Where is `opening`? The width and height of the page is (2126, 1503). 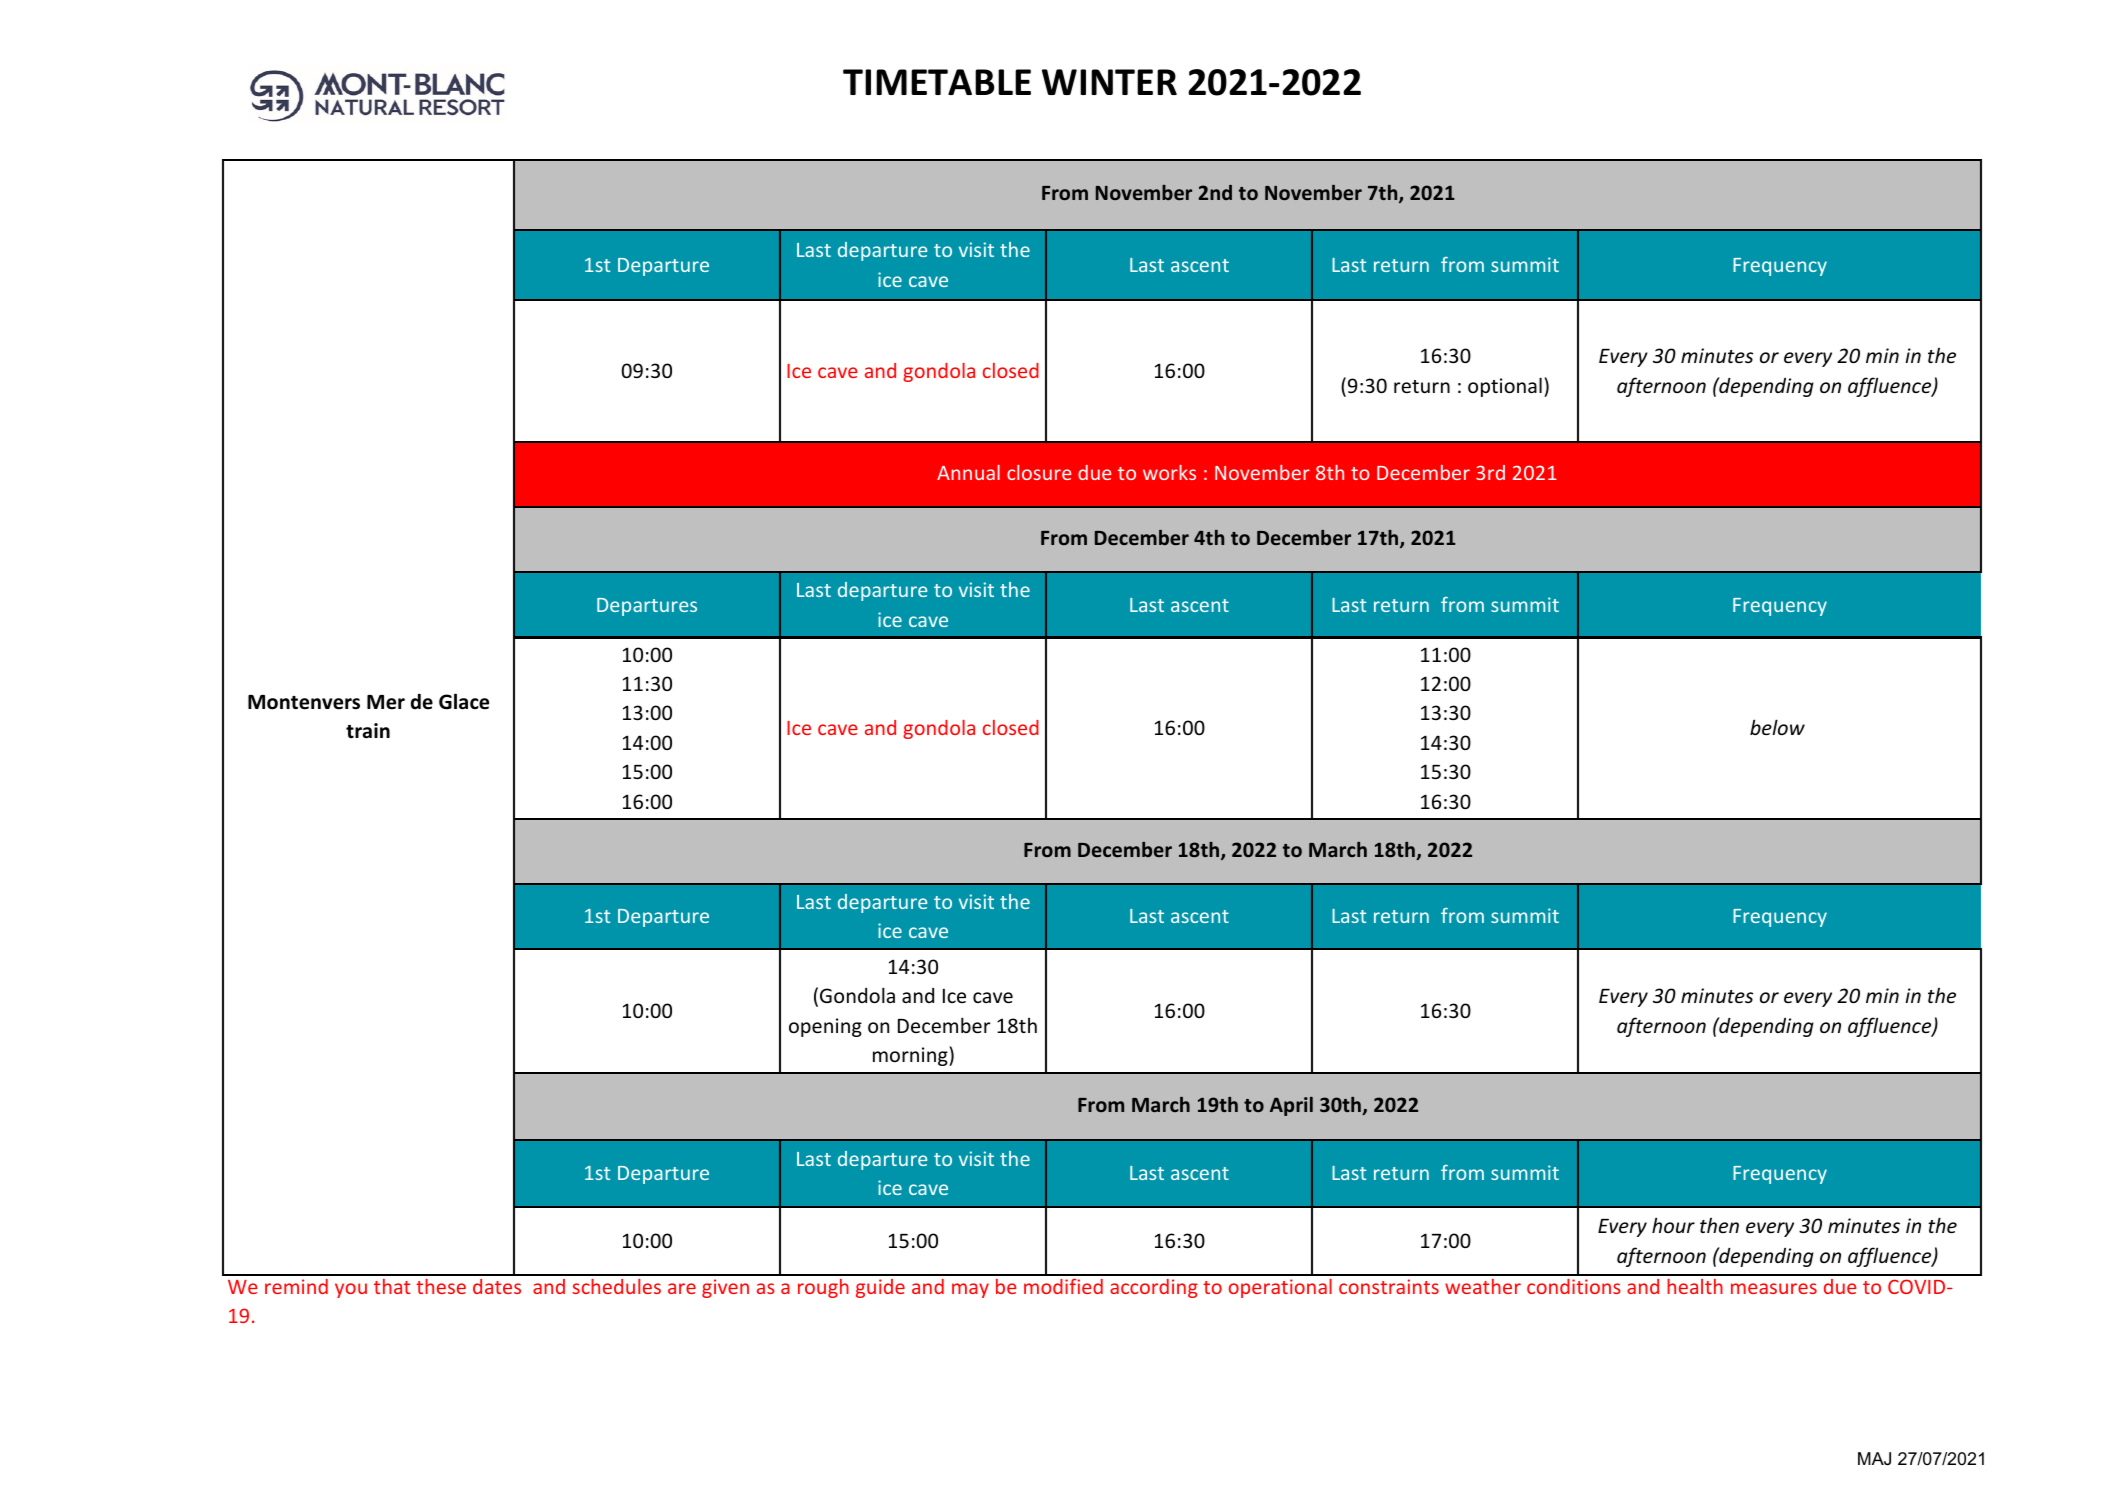
opening is located at coordinates (825, 1027).
